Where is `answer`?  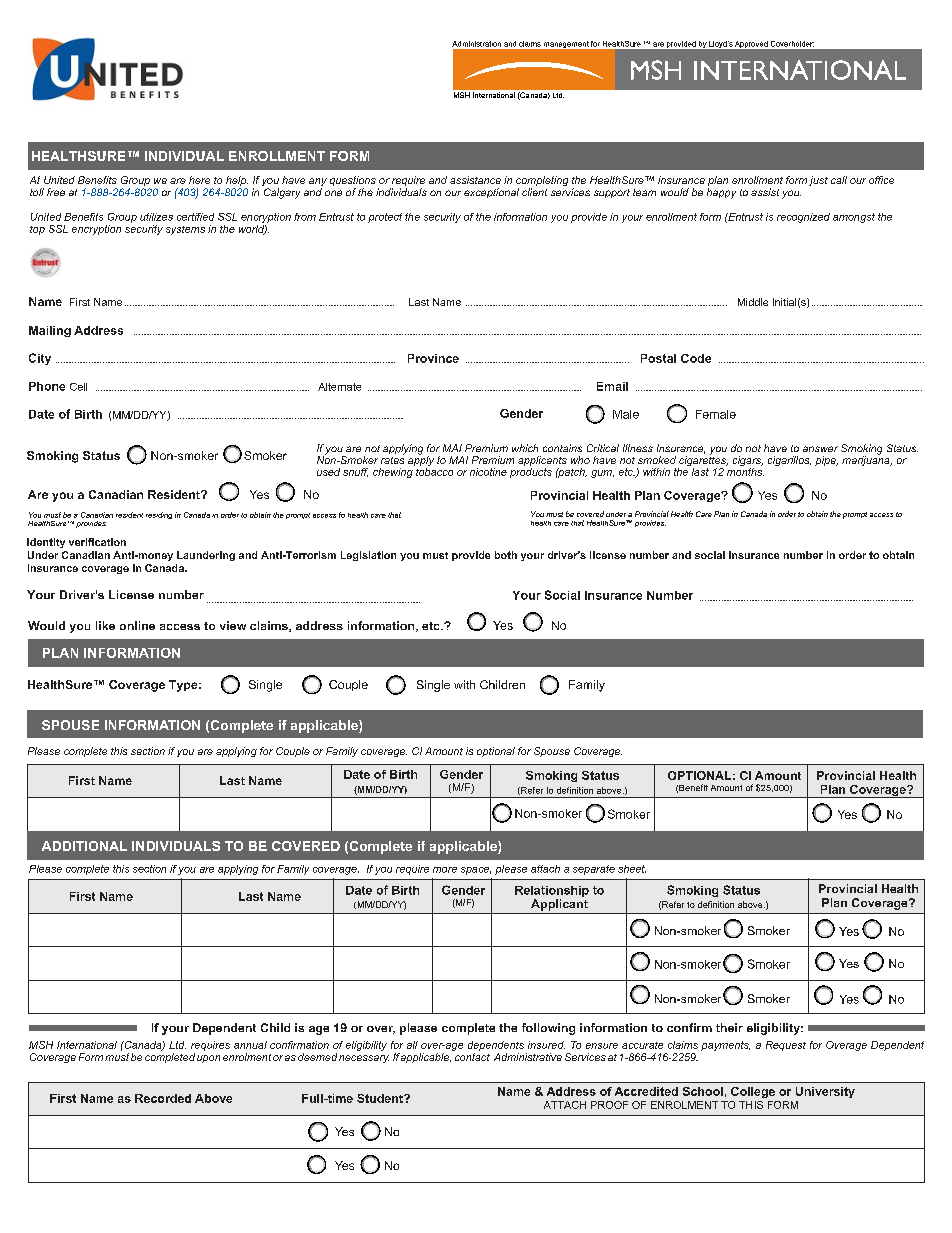
answer is located at coordinates (820, 449).
